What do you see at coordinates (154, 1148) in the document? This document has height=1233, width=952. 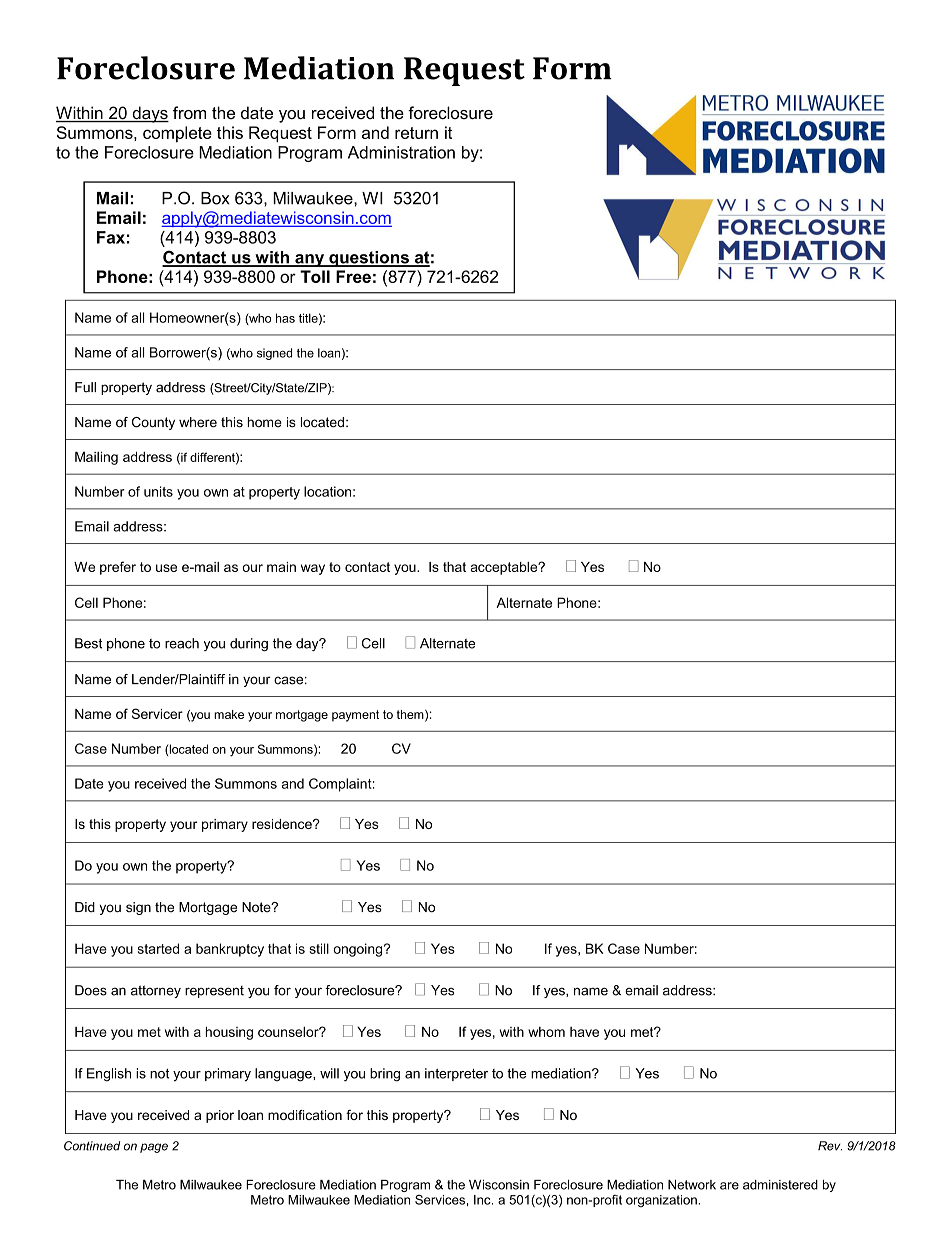 I see `page` at bounding box center [154, 1148].
